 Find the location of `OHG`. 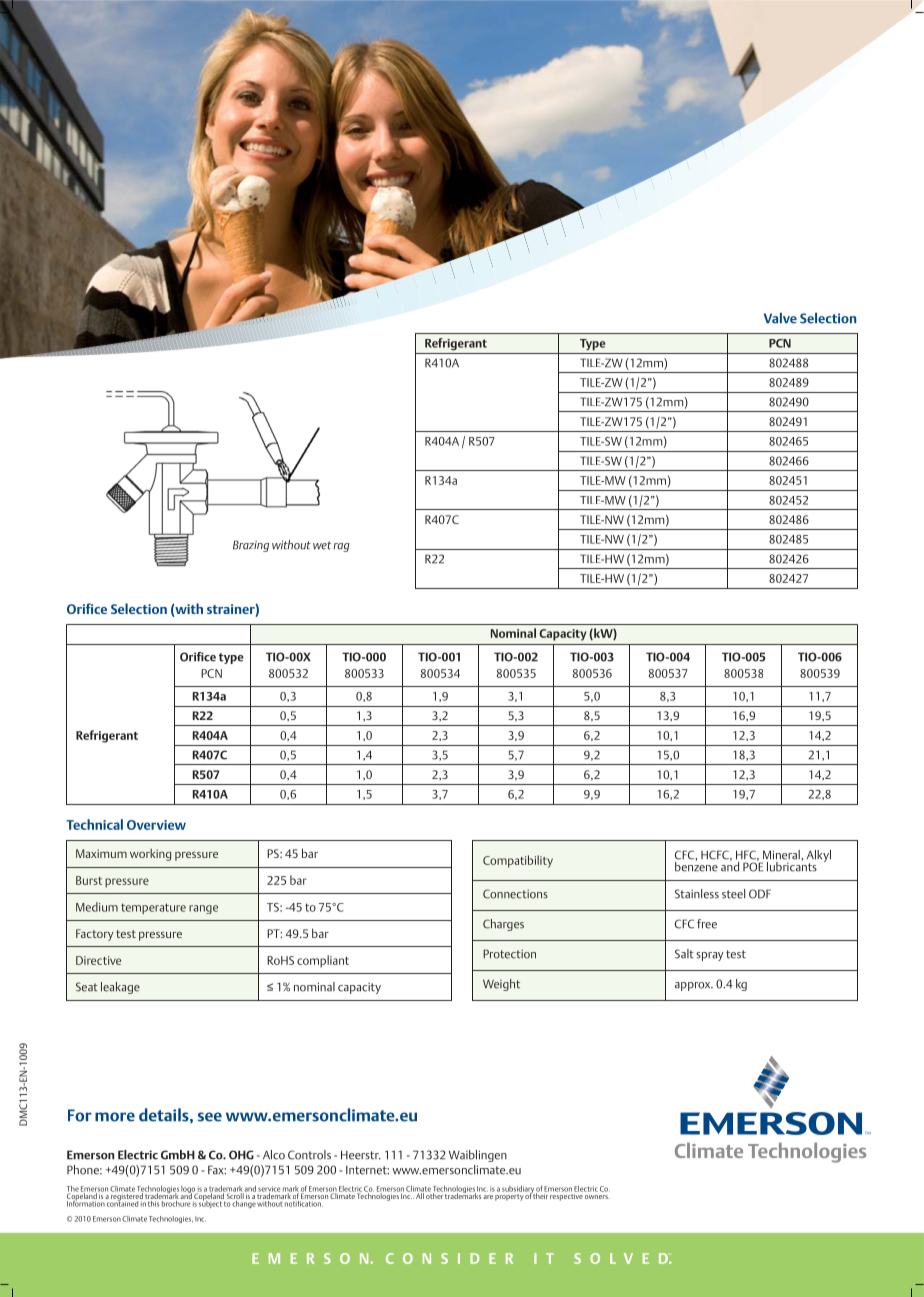

OHG is located at coordinates (241, 1155).
